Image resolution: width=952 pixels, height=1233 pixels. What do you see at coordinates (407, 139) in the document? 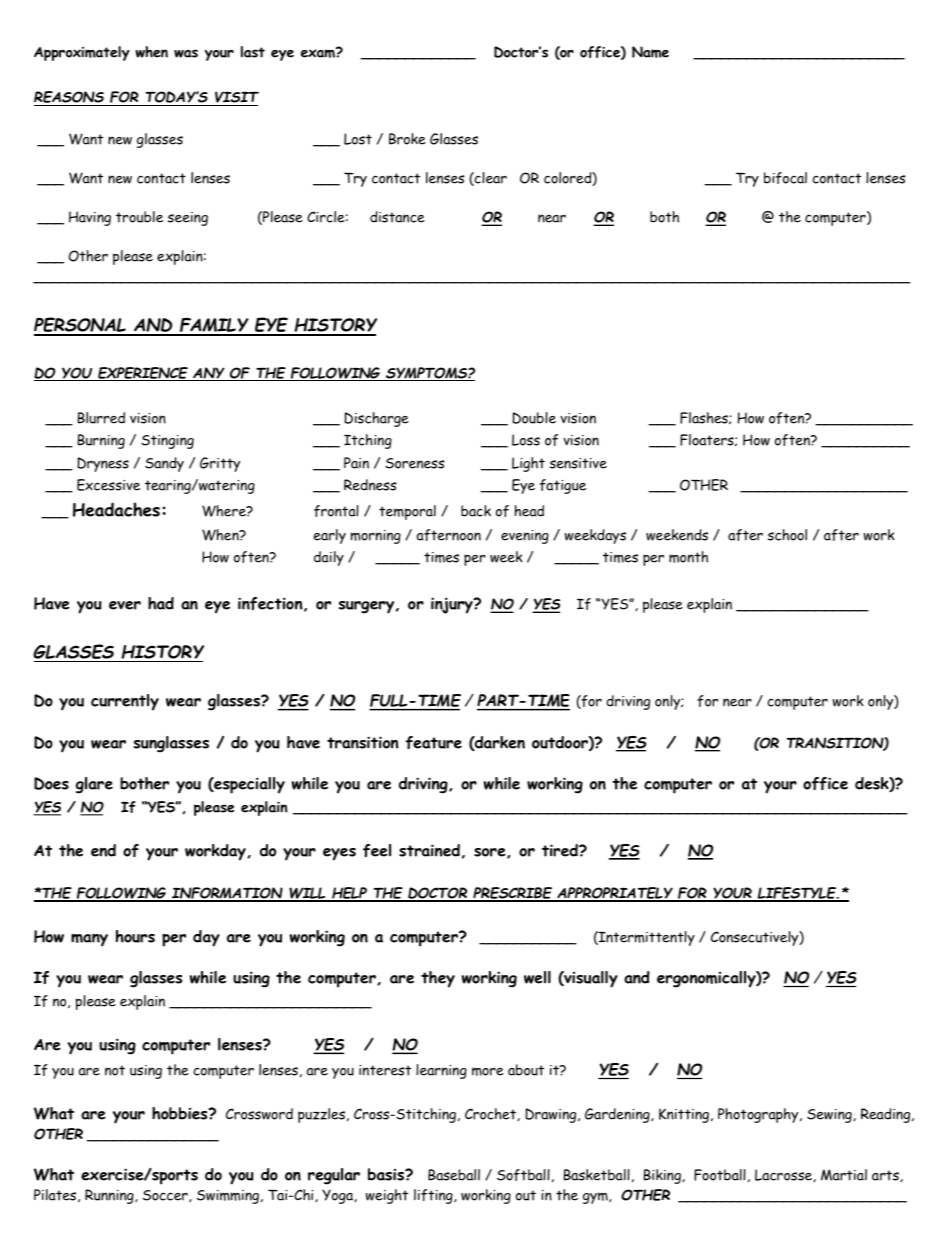
I see `Broke` at bounding box center [407, 139].
